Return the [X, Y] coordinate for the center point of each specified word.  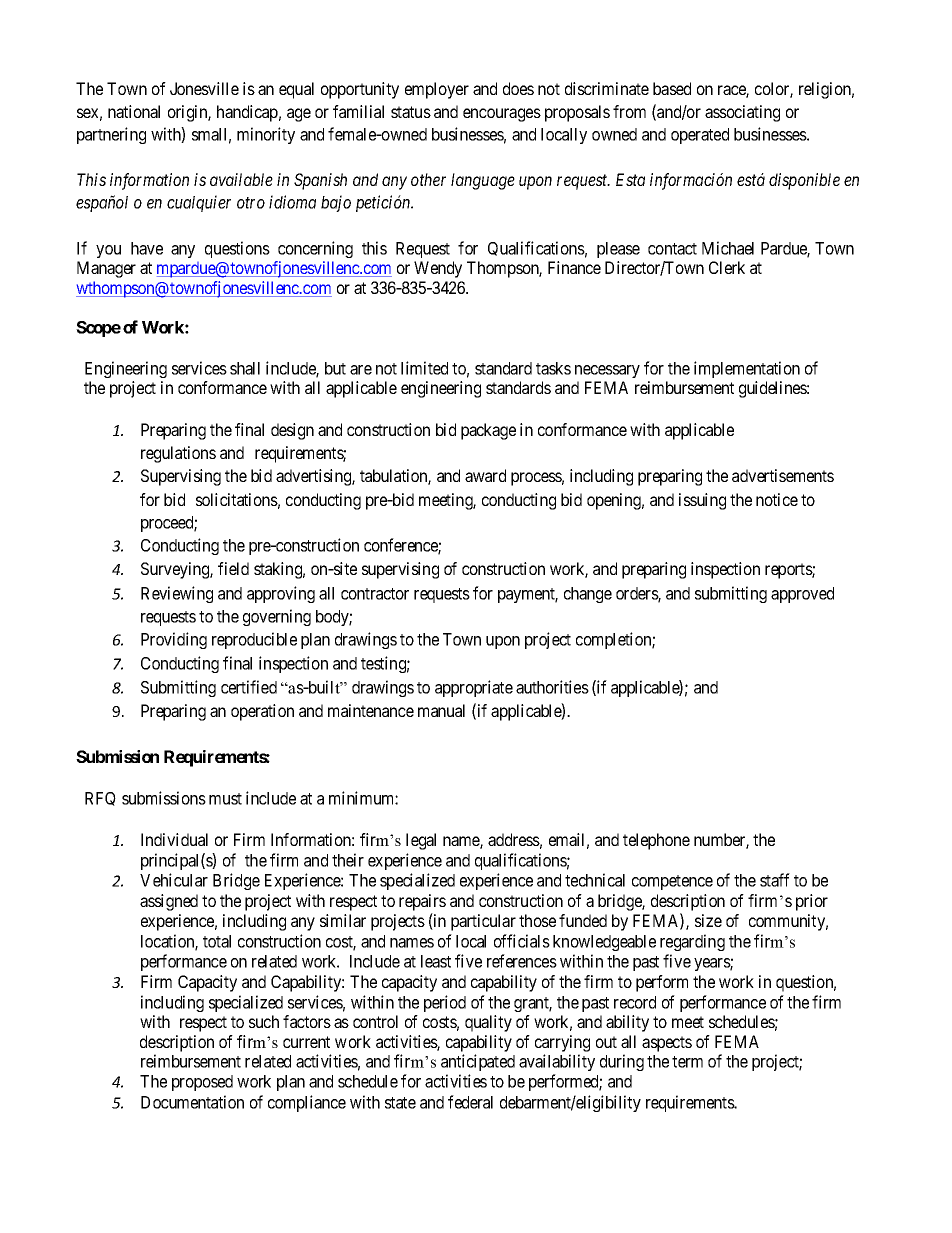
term [687, 1062]
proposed [202, 1083]
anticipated [478, 1062]
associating [742, 113]
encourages [502, 115]
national [134, 111]
